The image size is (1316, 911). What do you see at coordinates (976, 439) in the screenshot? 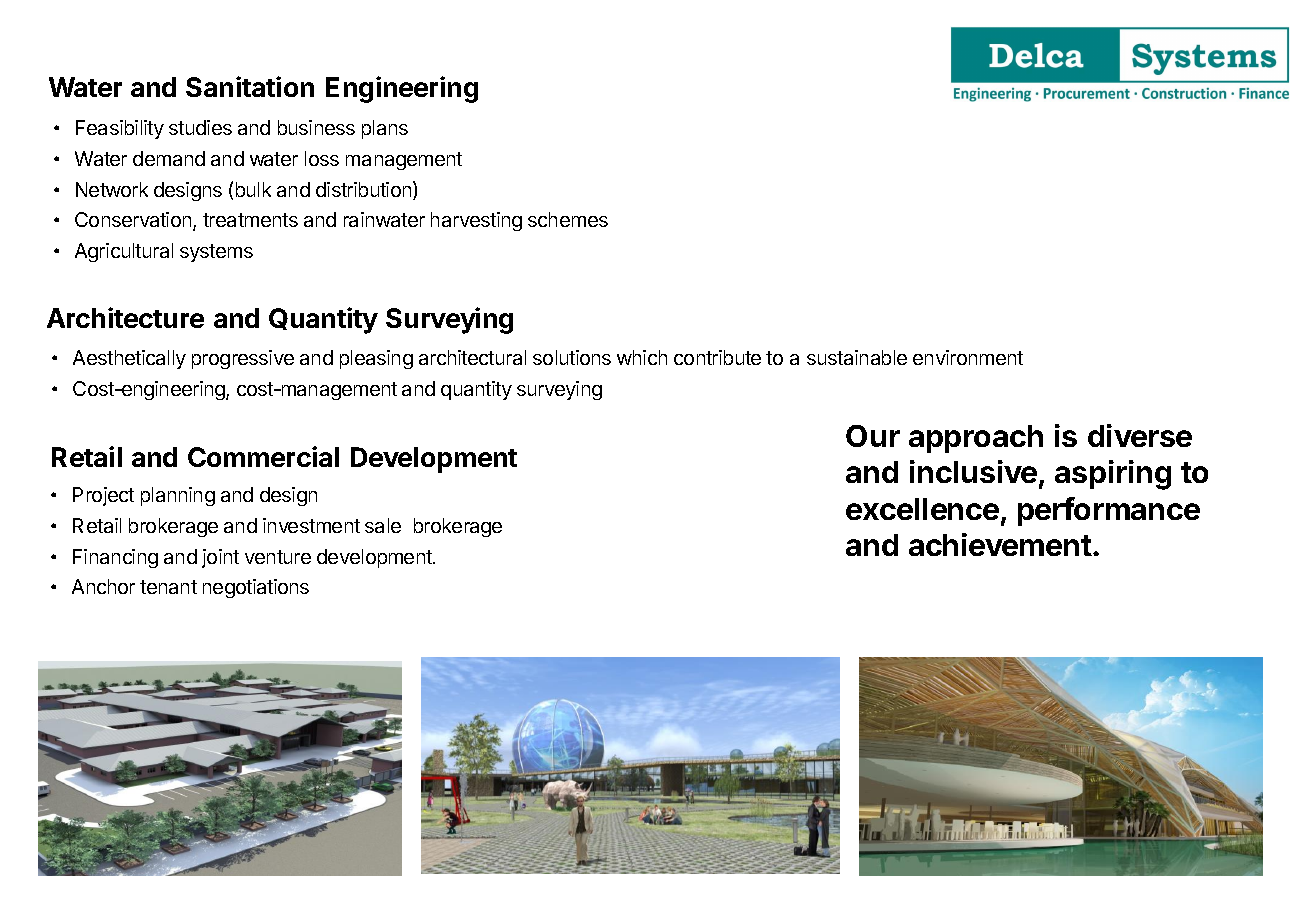
I see `approach` at bounding box center [976, 439].
